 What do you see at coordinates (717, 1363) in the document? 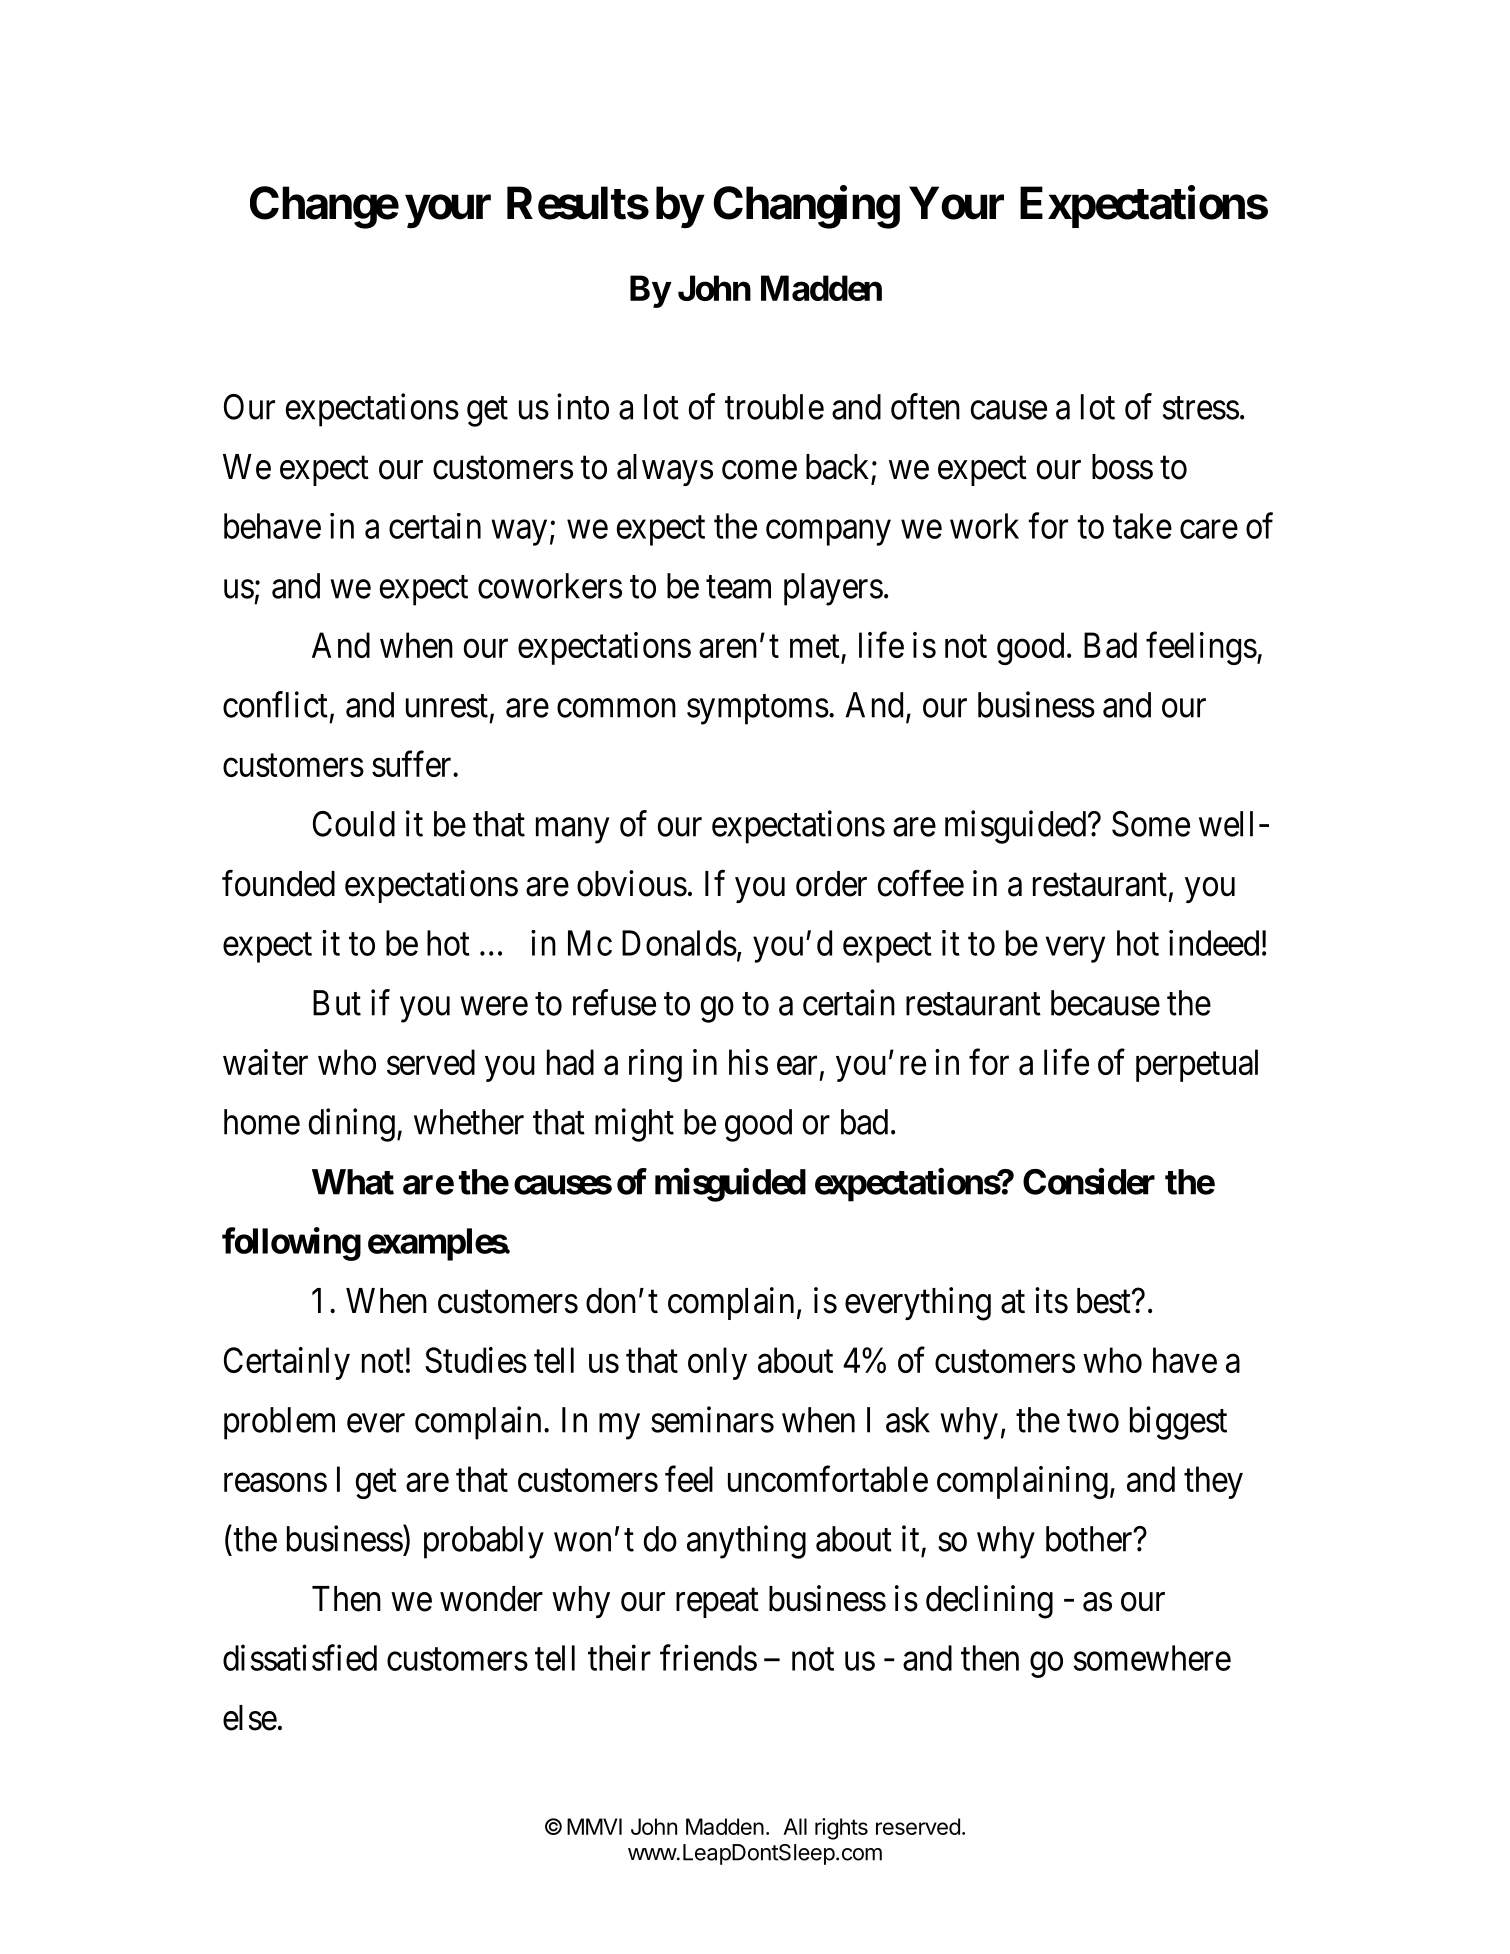
I see `only` at bounding box center [717, 1363].
